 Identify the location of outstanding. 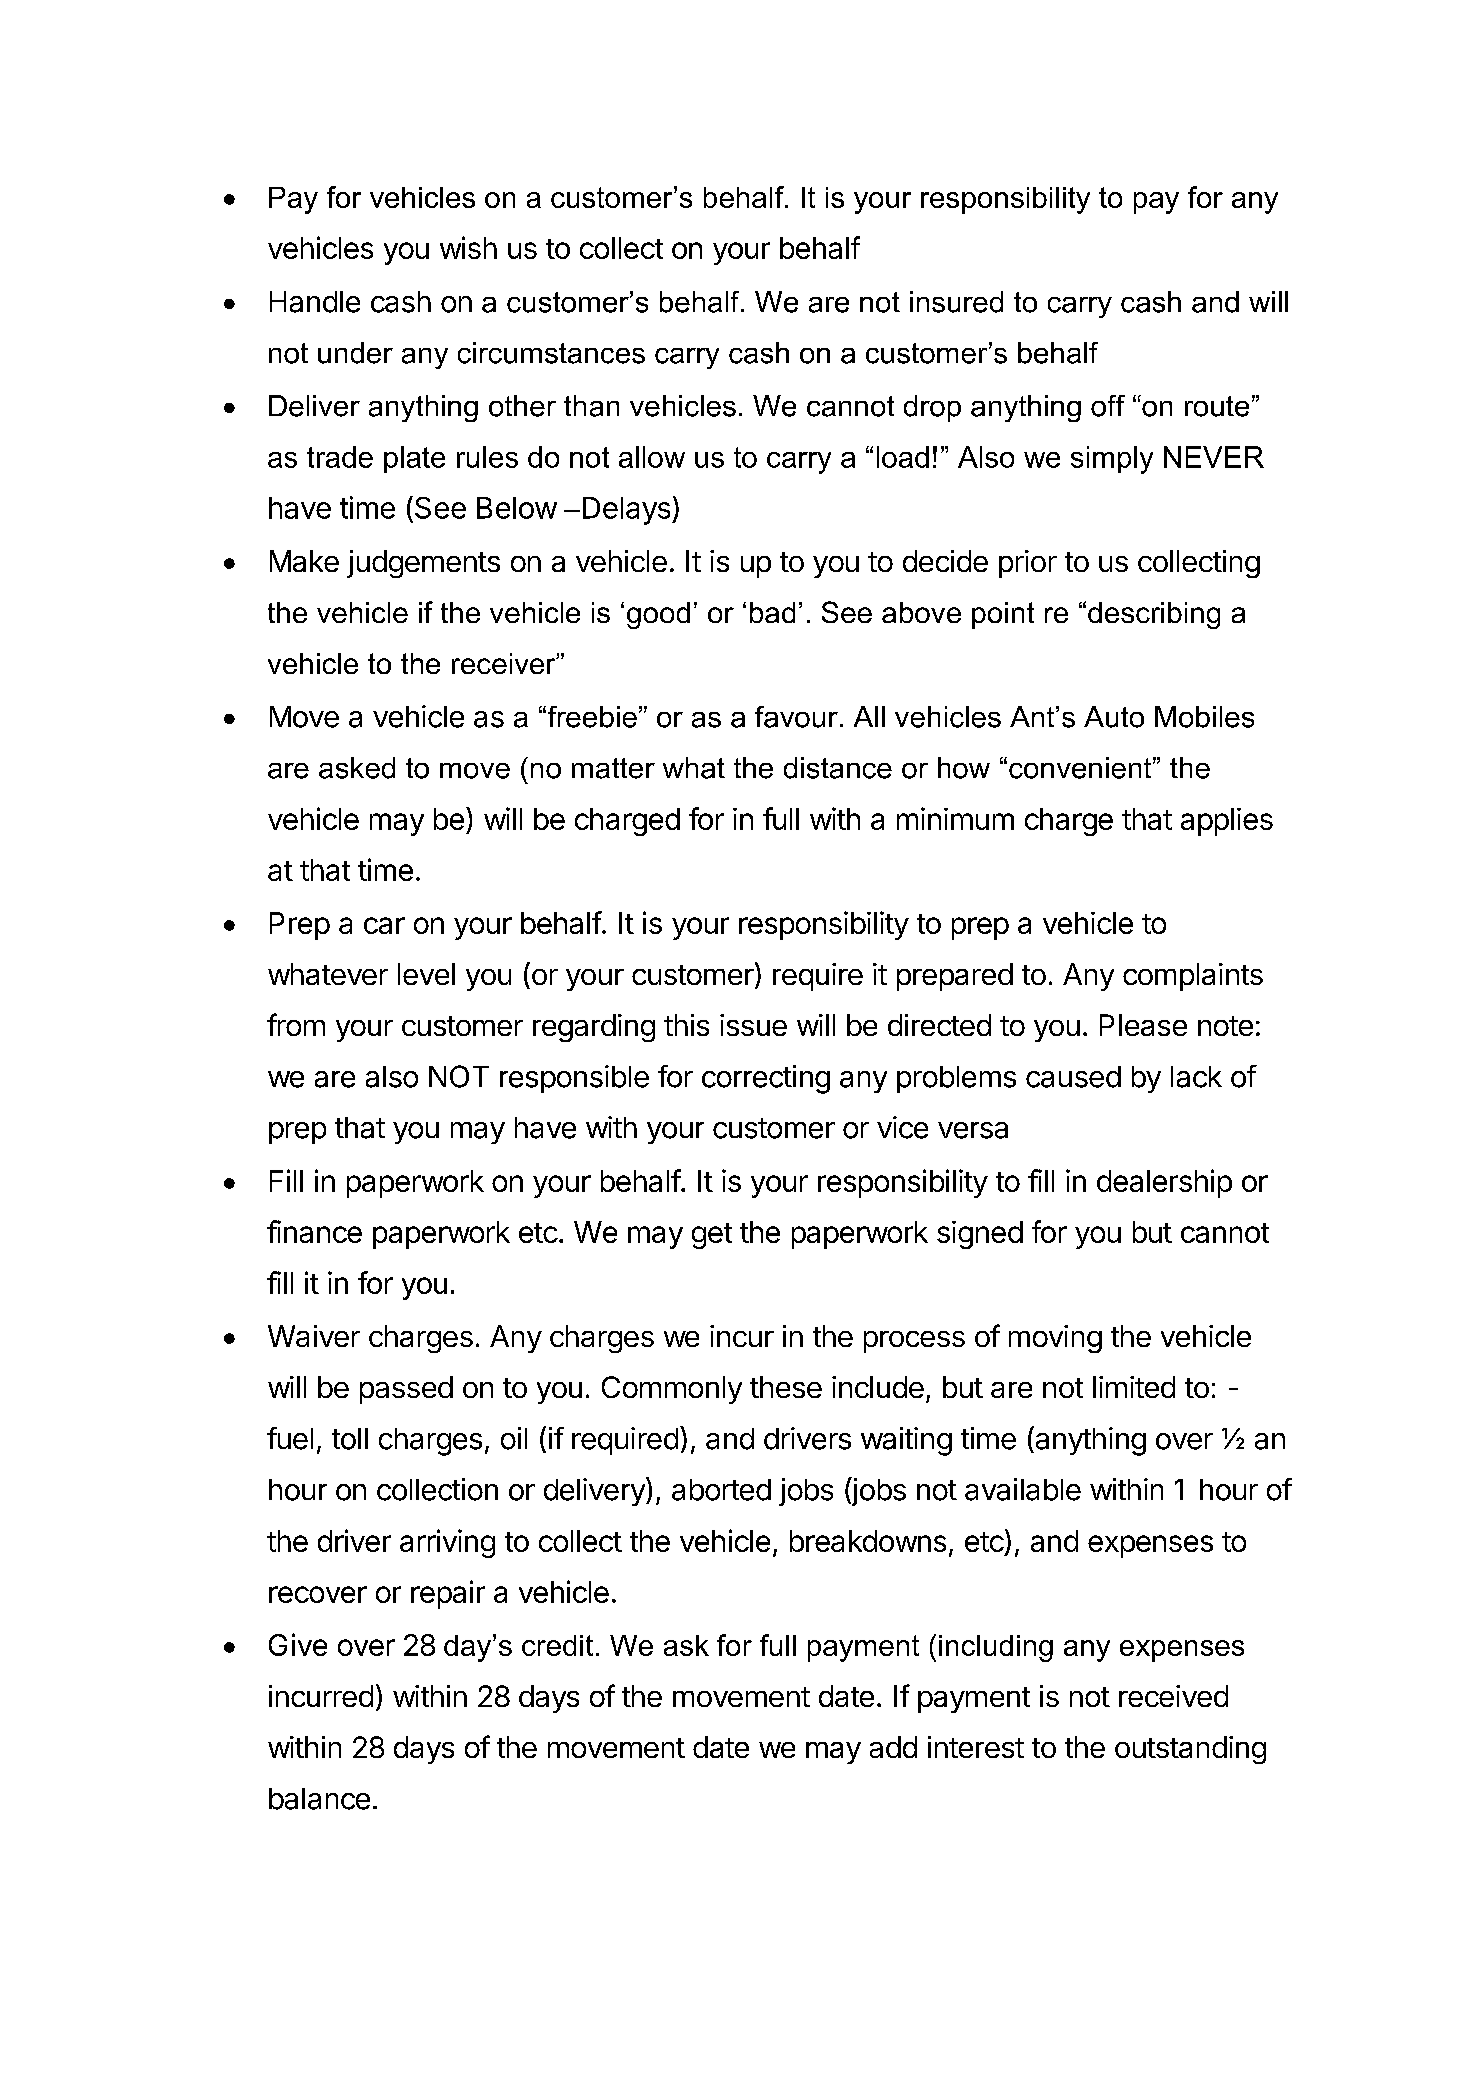
(1190, 1750).
